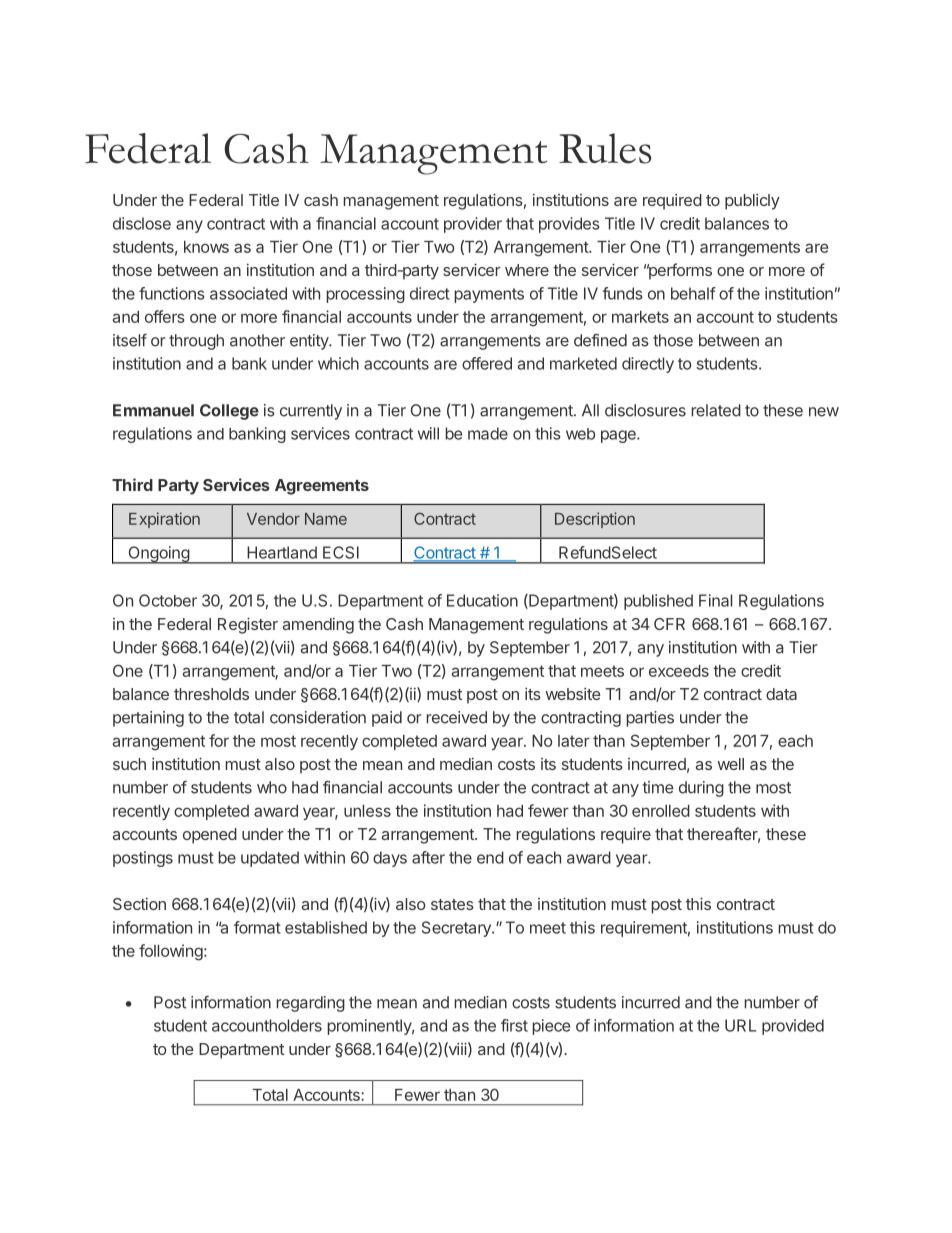 The width and height of the screenshot is (952, 1233). I want to click on first, so click(514, 1025).
